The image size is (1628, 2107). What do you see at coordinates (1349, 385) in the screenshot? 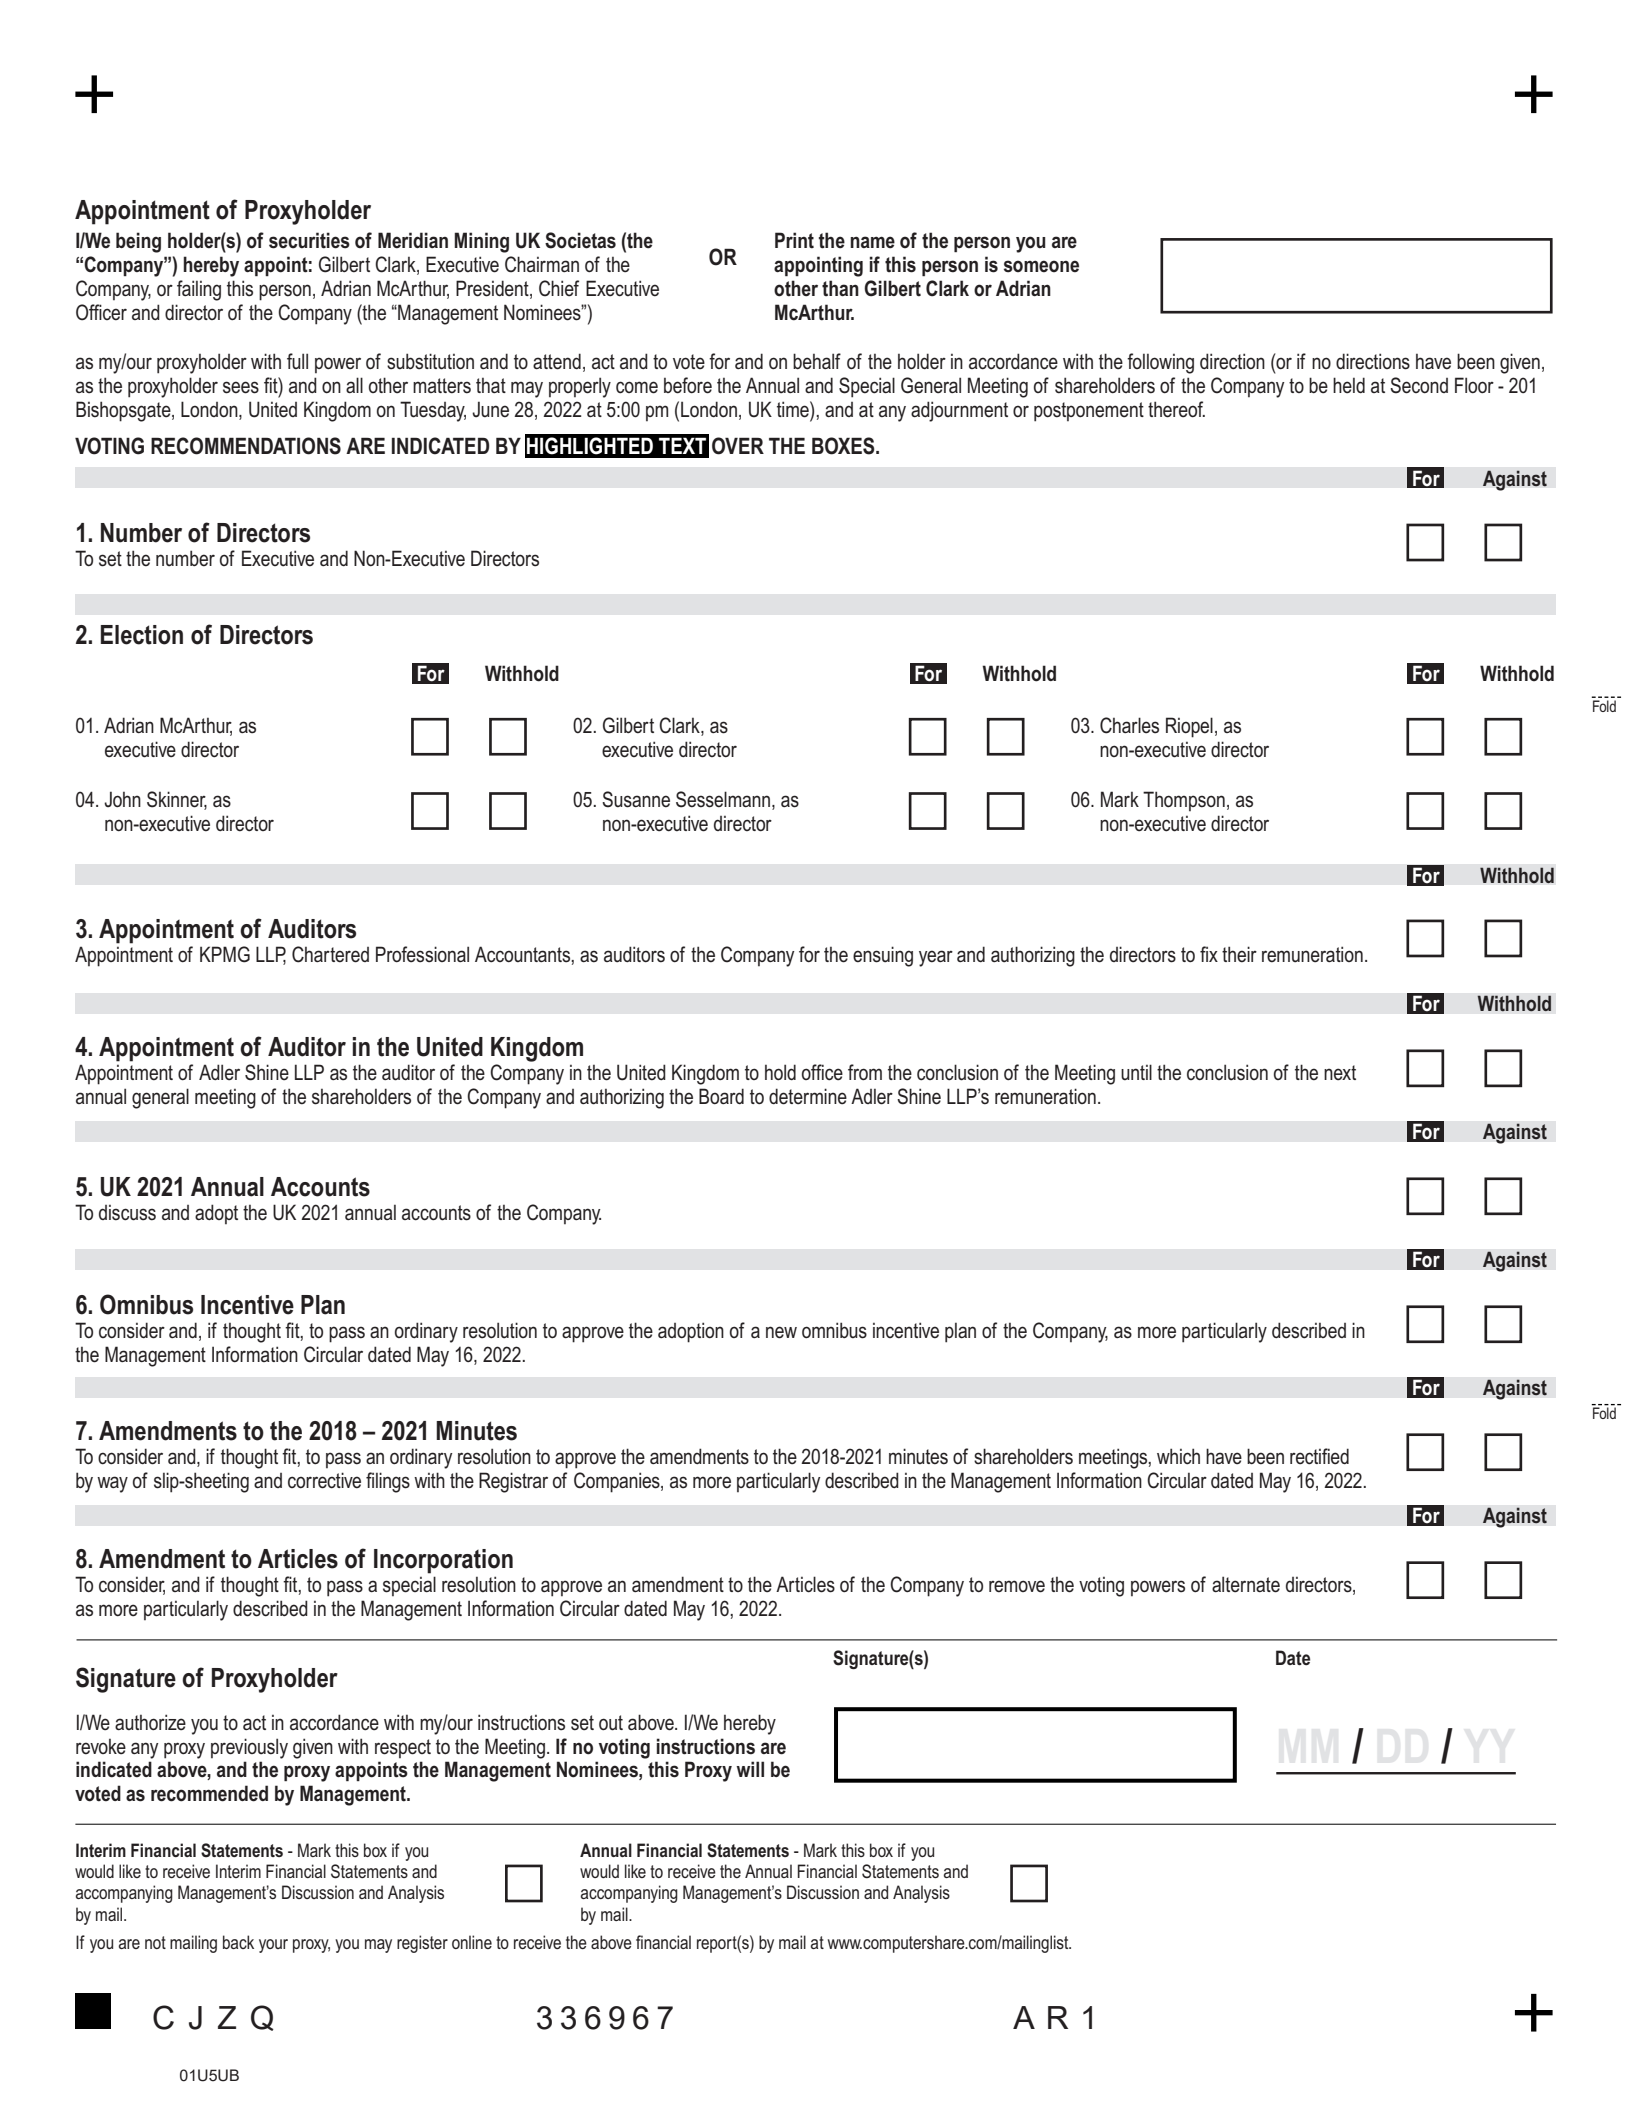
I see `held` at bounding box center [1349, 385].
